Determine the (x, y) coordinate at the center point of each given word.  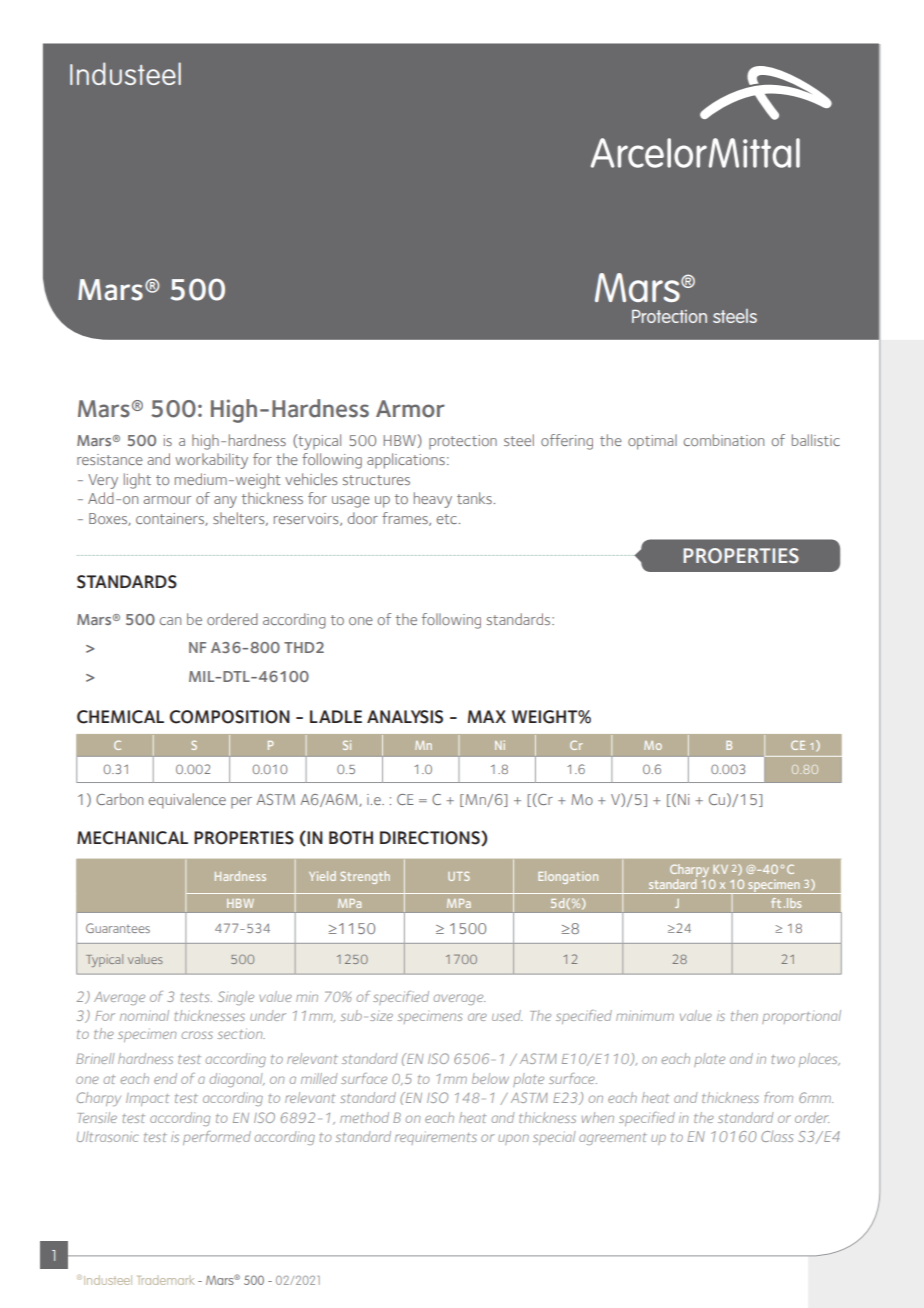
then (744, 1015)
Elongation (568, 877)
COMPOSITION (230, 717)
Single (236, 998)
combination (723, 440)
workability (211, 461)
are (477, 1017)
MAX (486, 716)
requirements (436, 1138)
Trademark (166, 1280)
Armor (410, 409)
